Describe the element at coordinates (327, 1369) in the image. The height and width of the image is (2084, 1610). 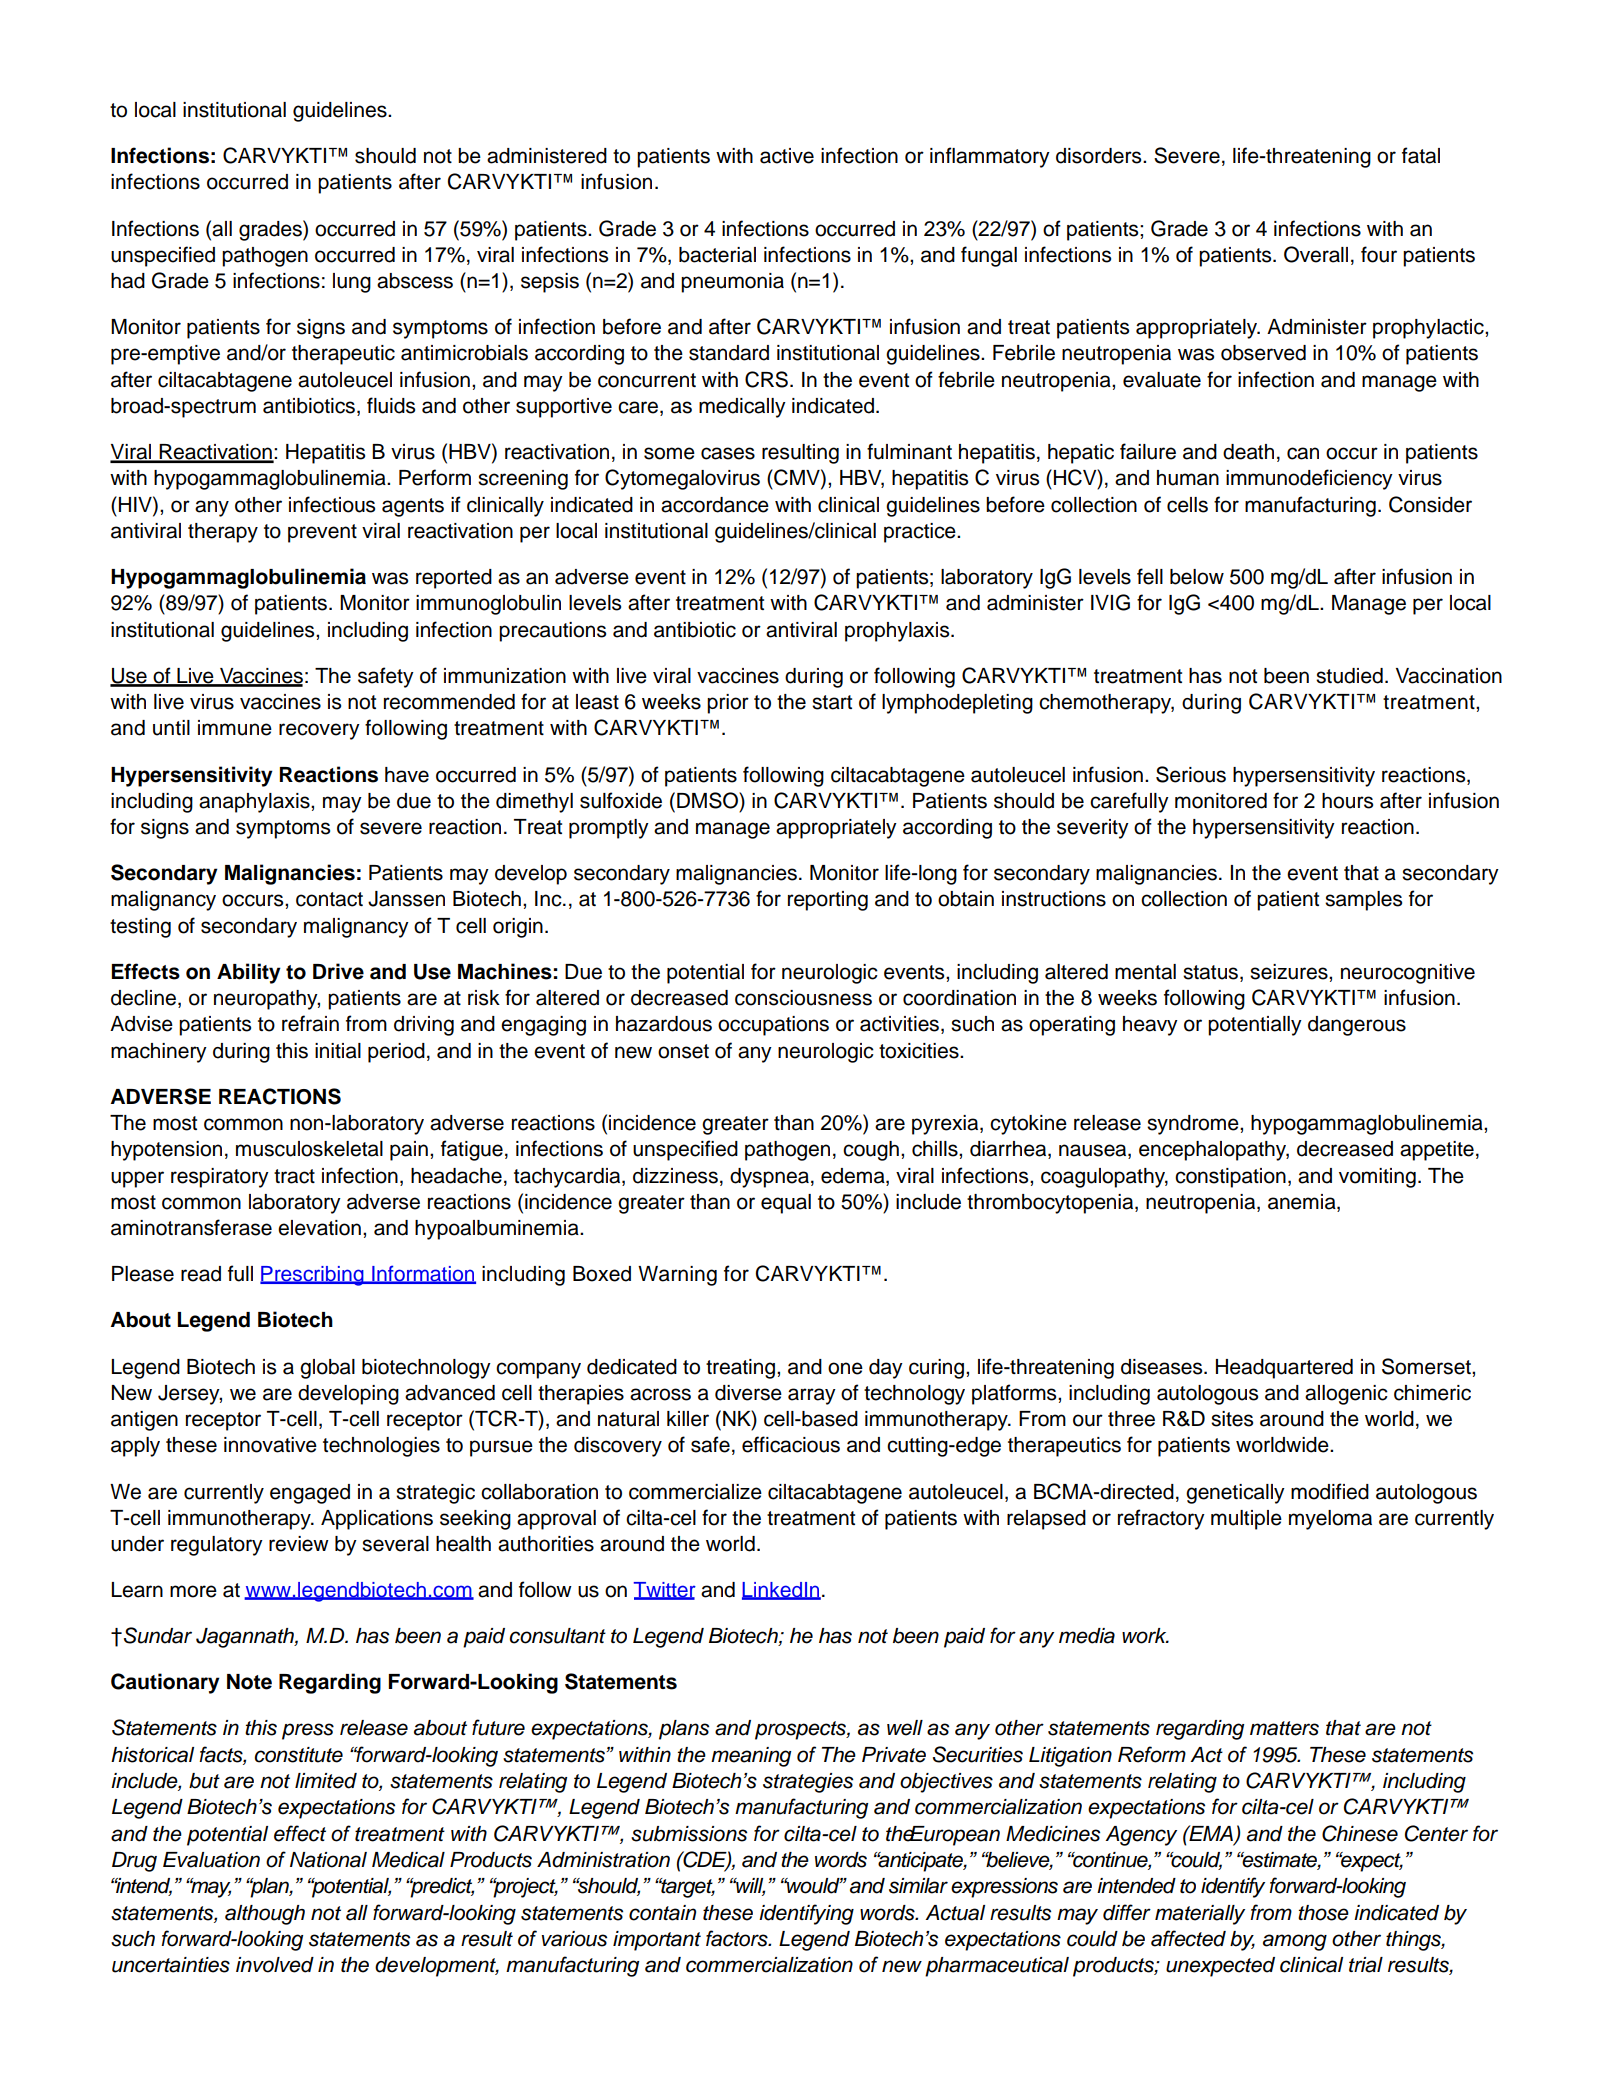
I see `global` at that location.
